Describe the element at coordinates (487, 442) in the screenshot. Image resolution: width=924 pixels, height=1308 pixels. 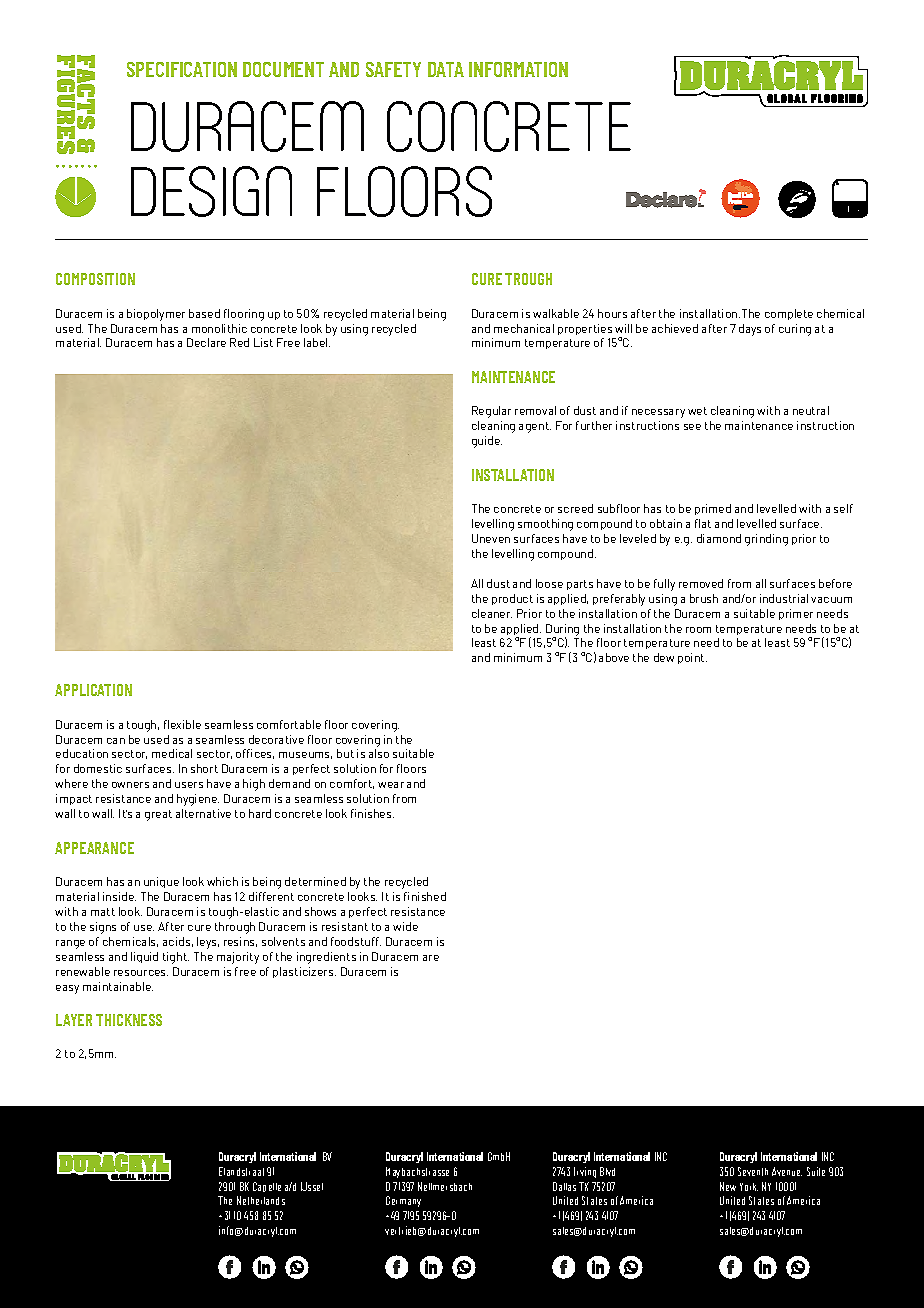
I see `guide` at that location.
